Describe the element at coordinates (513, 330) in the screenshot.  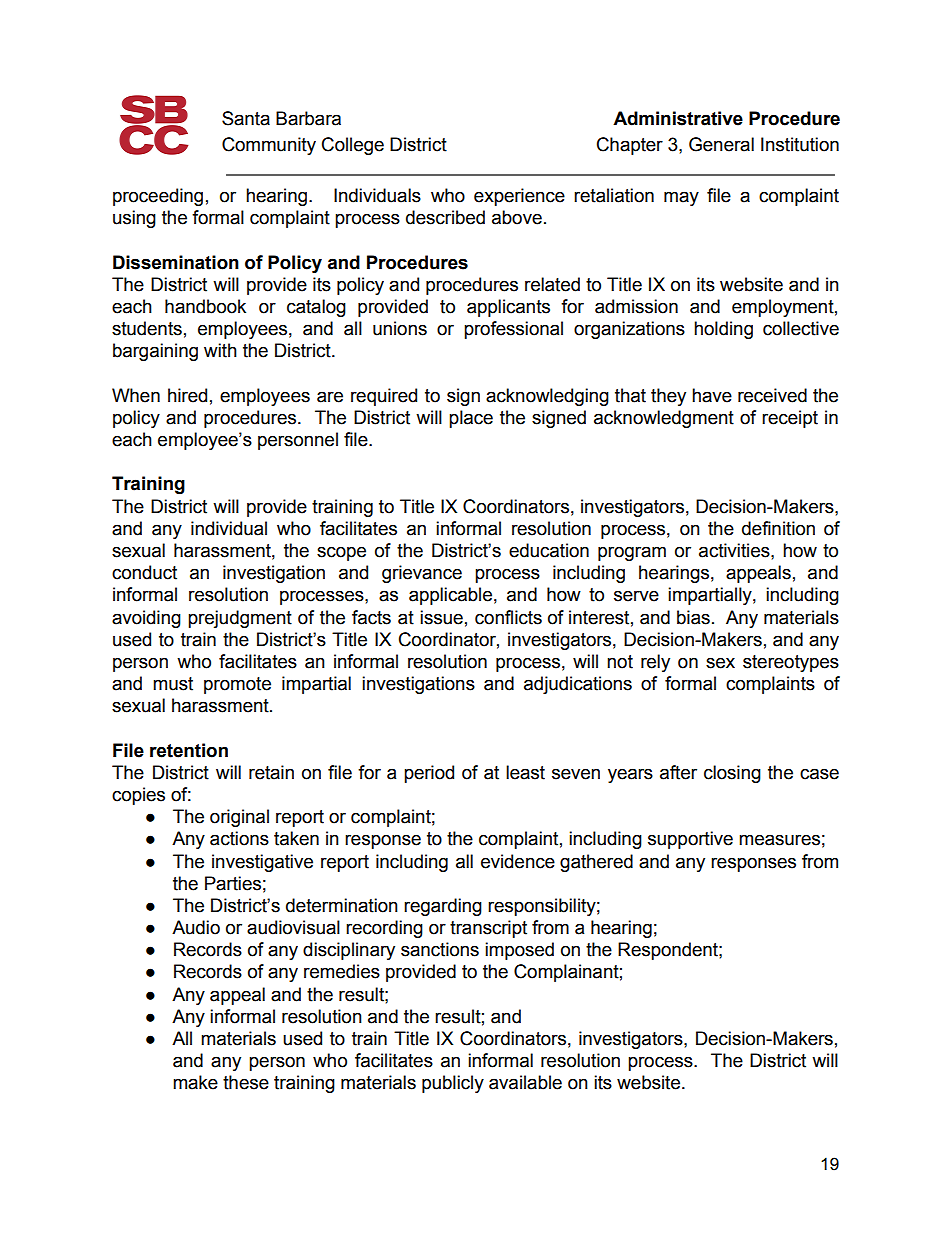
I see `professional` at that location.
